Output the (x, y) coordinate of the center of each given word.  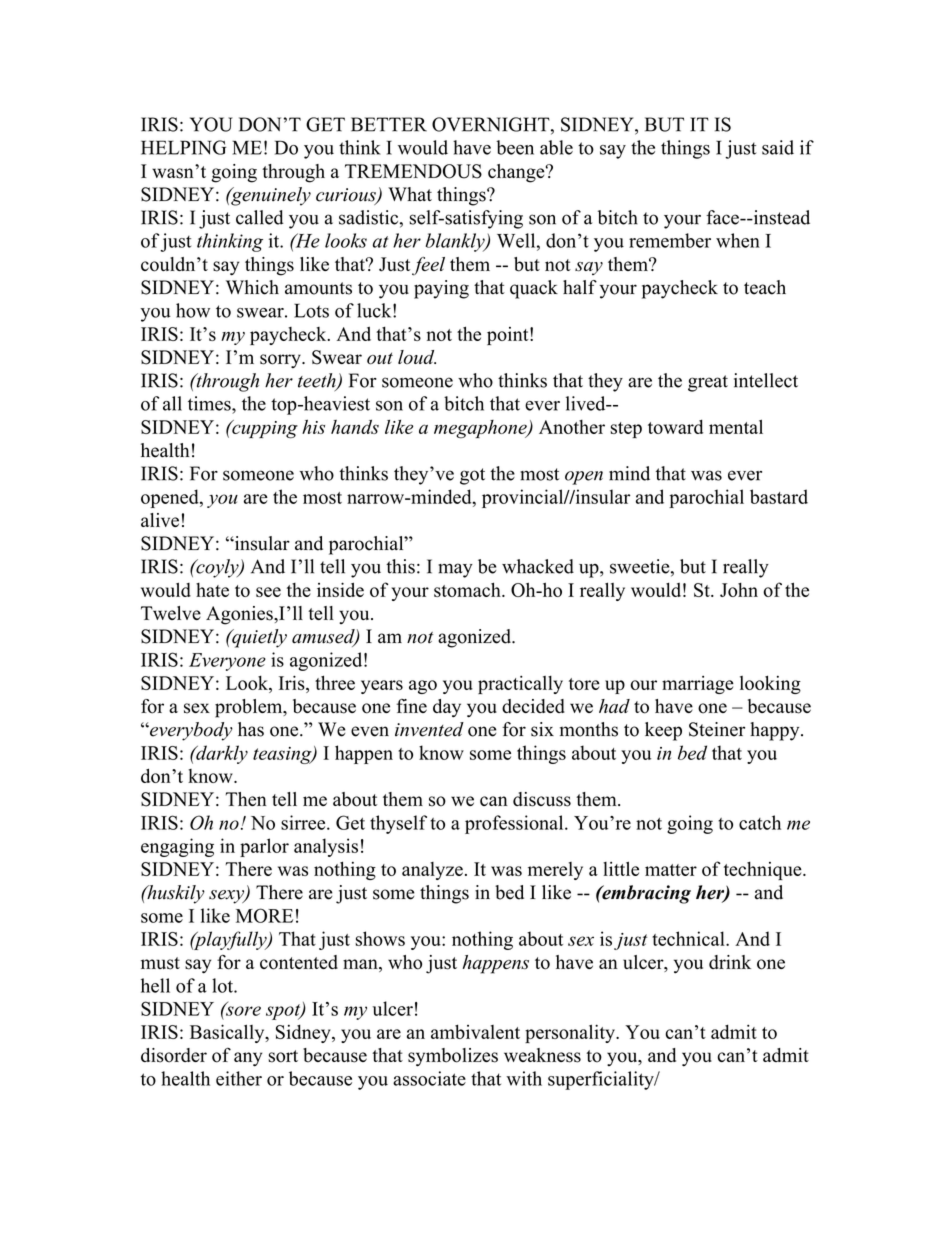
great (708, 383)
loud (417, 357)
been (515, 147)
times (210, 403)
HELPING (183, 147)
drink (730, 962)
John (739, 590)
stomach (468, 589)
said (778, 147)
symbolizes (453, 1057)
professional (515, 824)
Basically (228, 1033)
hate (212, 590)
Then (246, 799)
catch (760, 822)
